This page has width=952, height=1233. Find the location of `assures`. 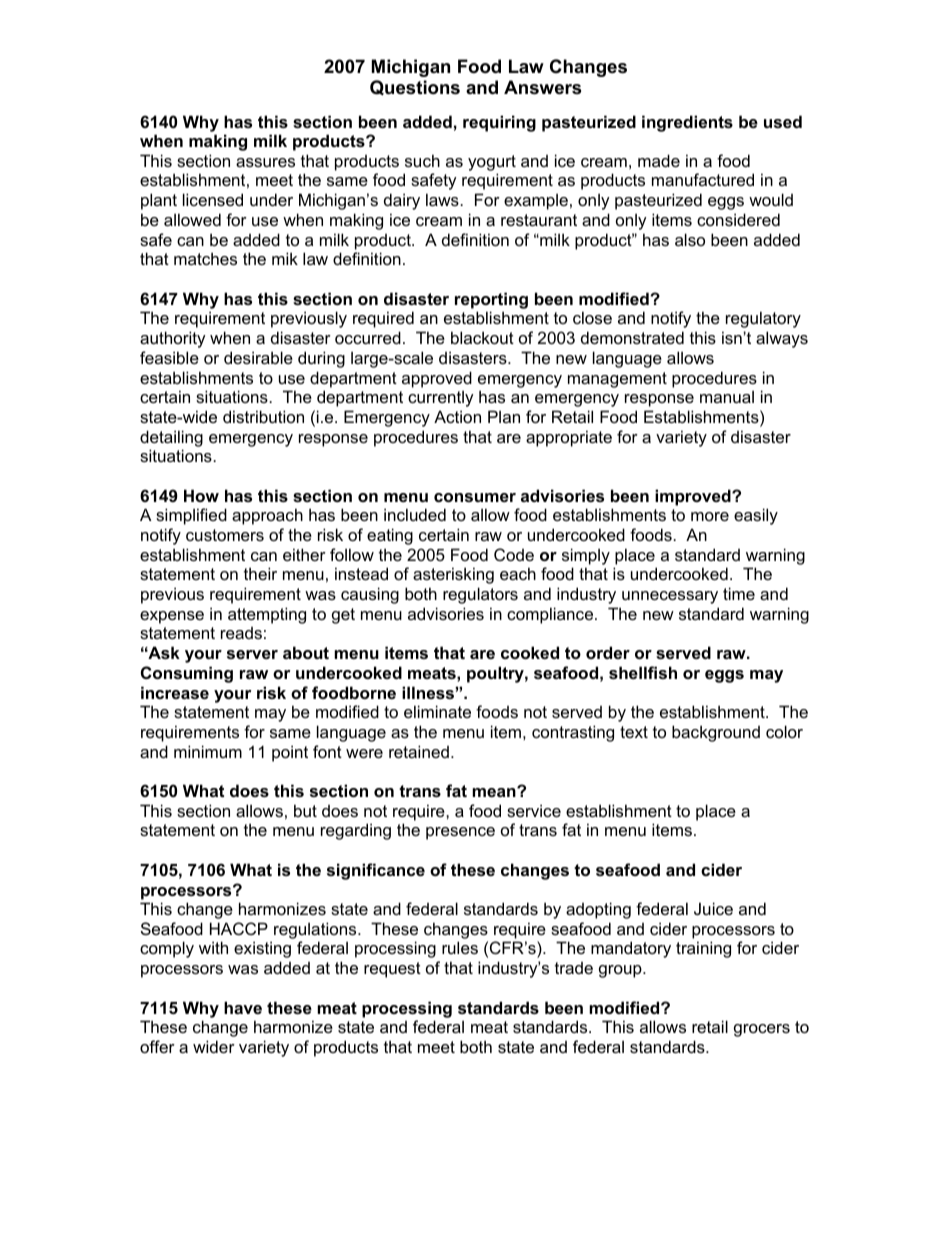

assures is located at coordinates (265, 162).
